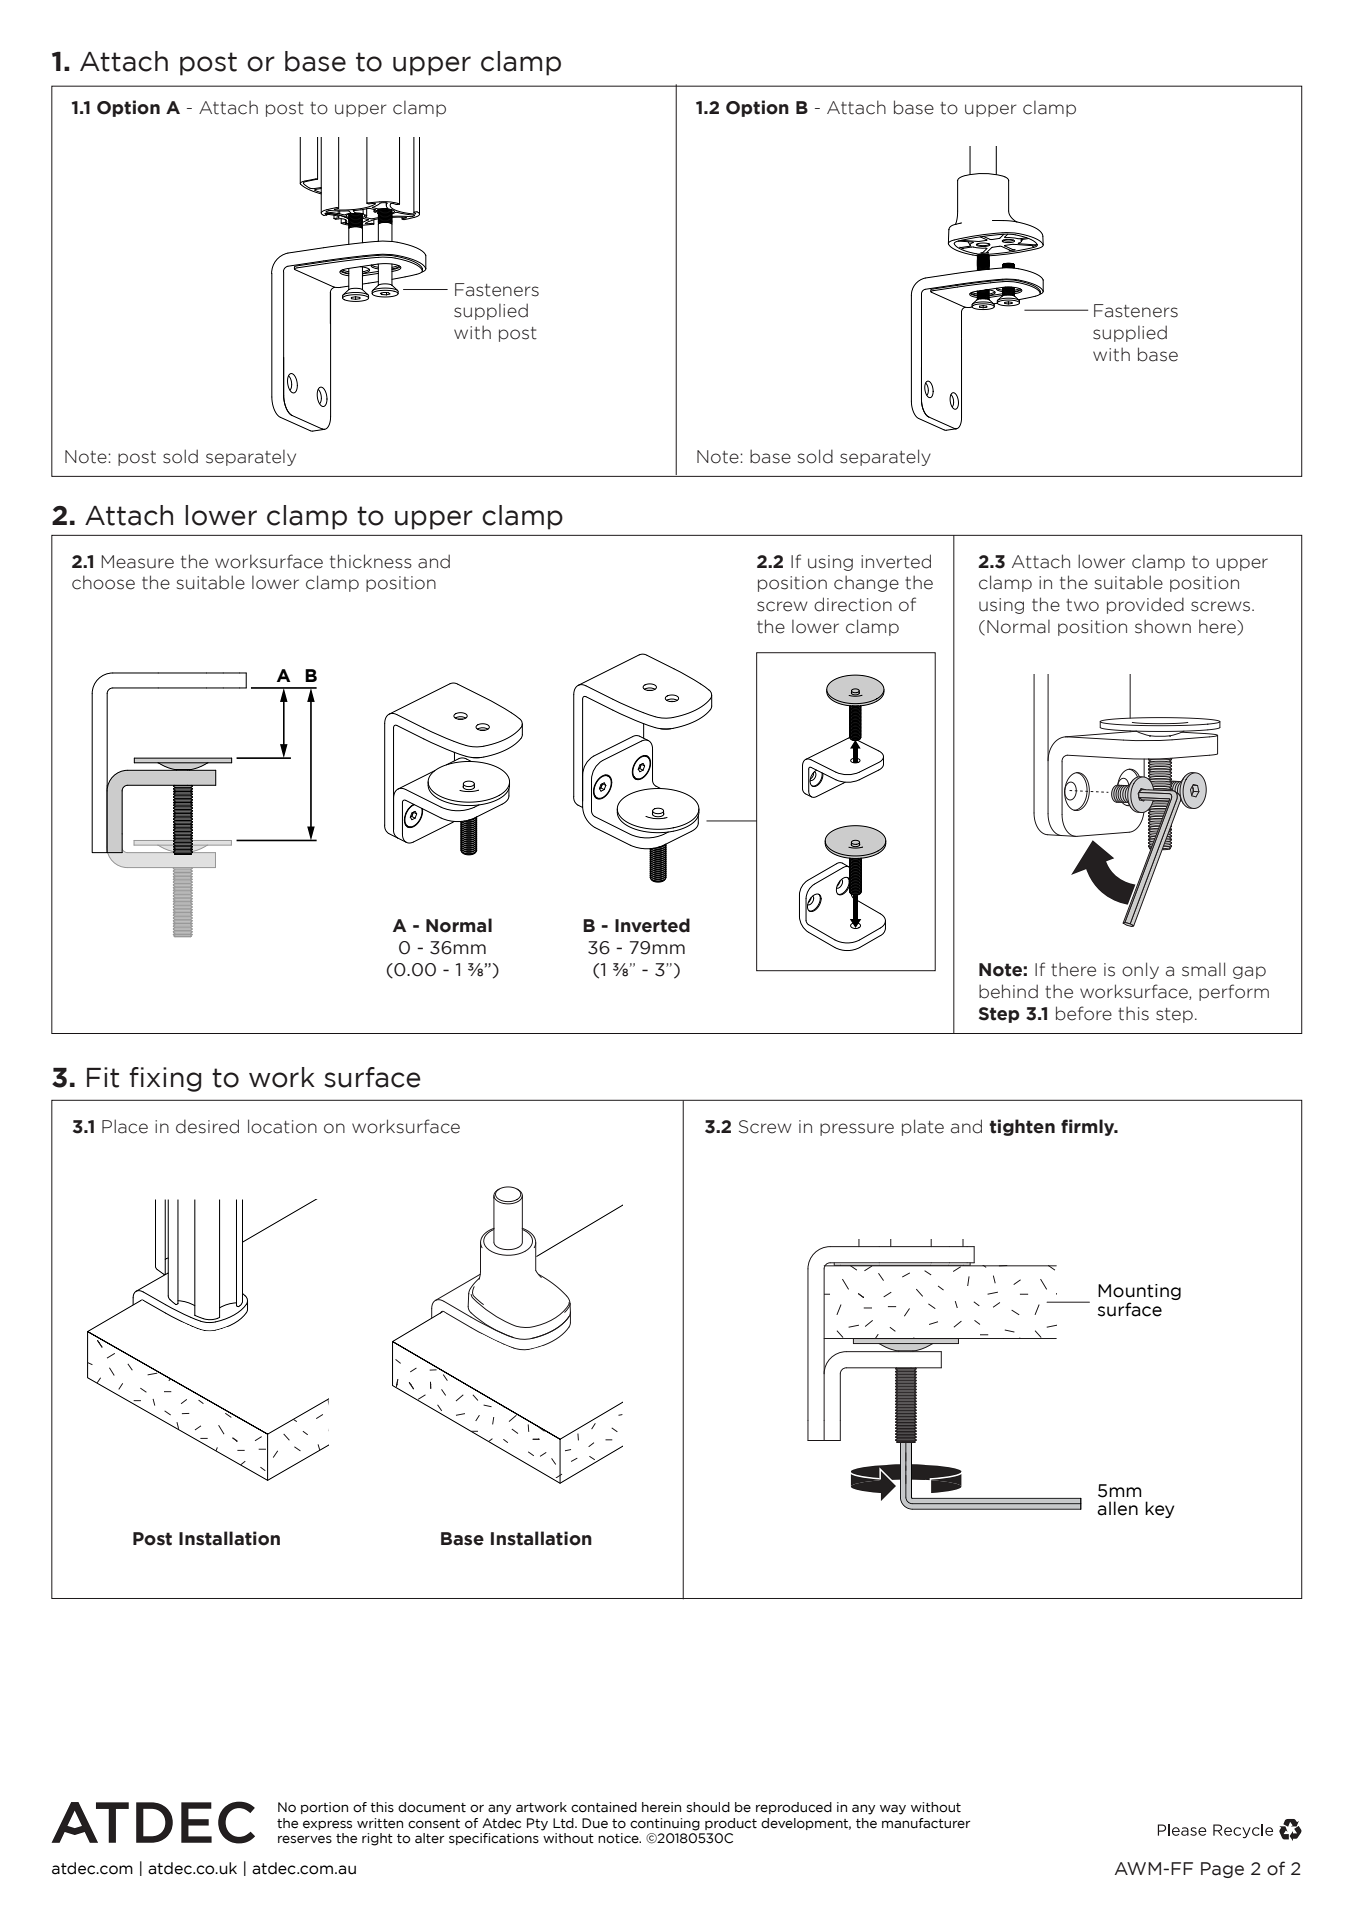  What do you see at coordinates (324, 1808) in the document?
I see `portion` at bounding box center [324, 1808].
